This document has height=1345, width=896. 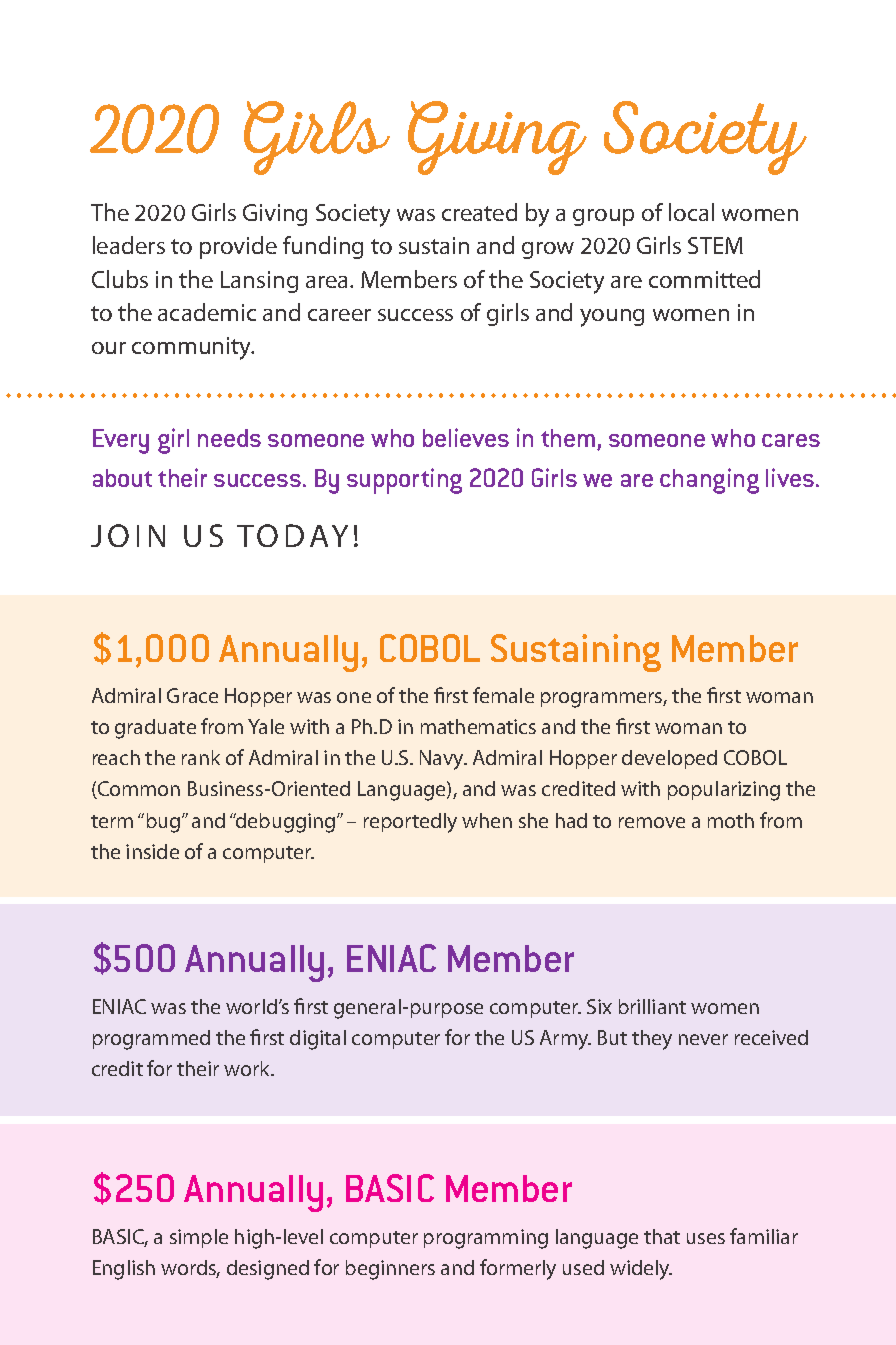 I want to click on uses, so click(x=706, y=1238).
